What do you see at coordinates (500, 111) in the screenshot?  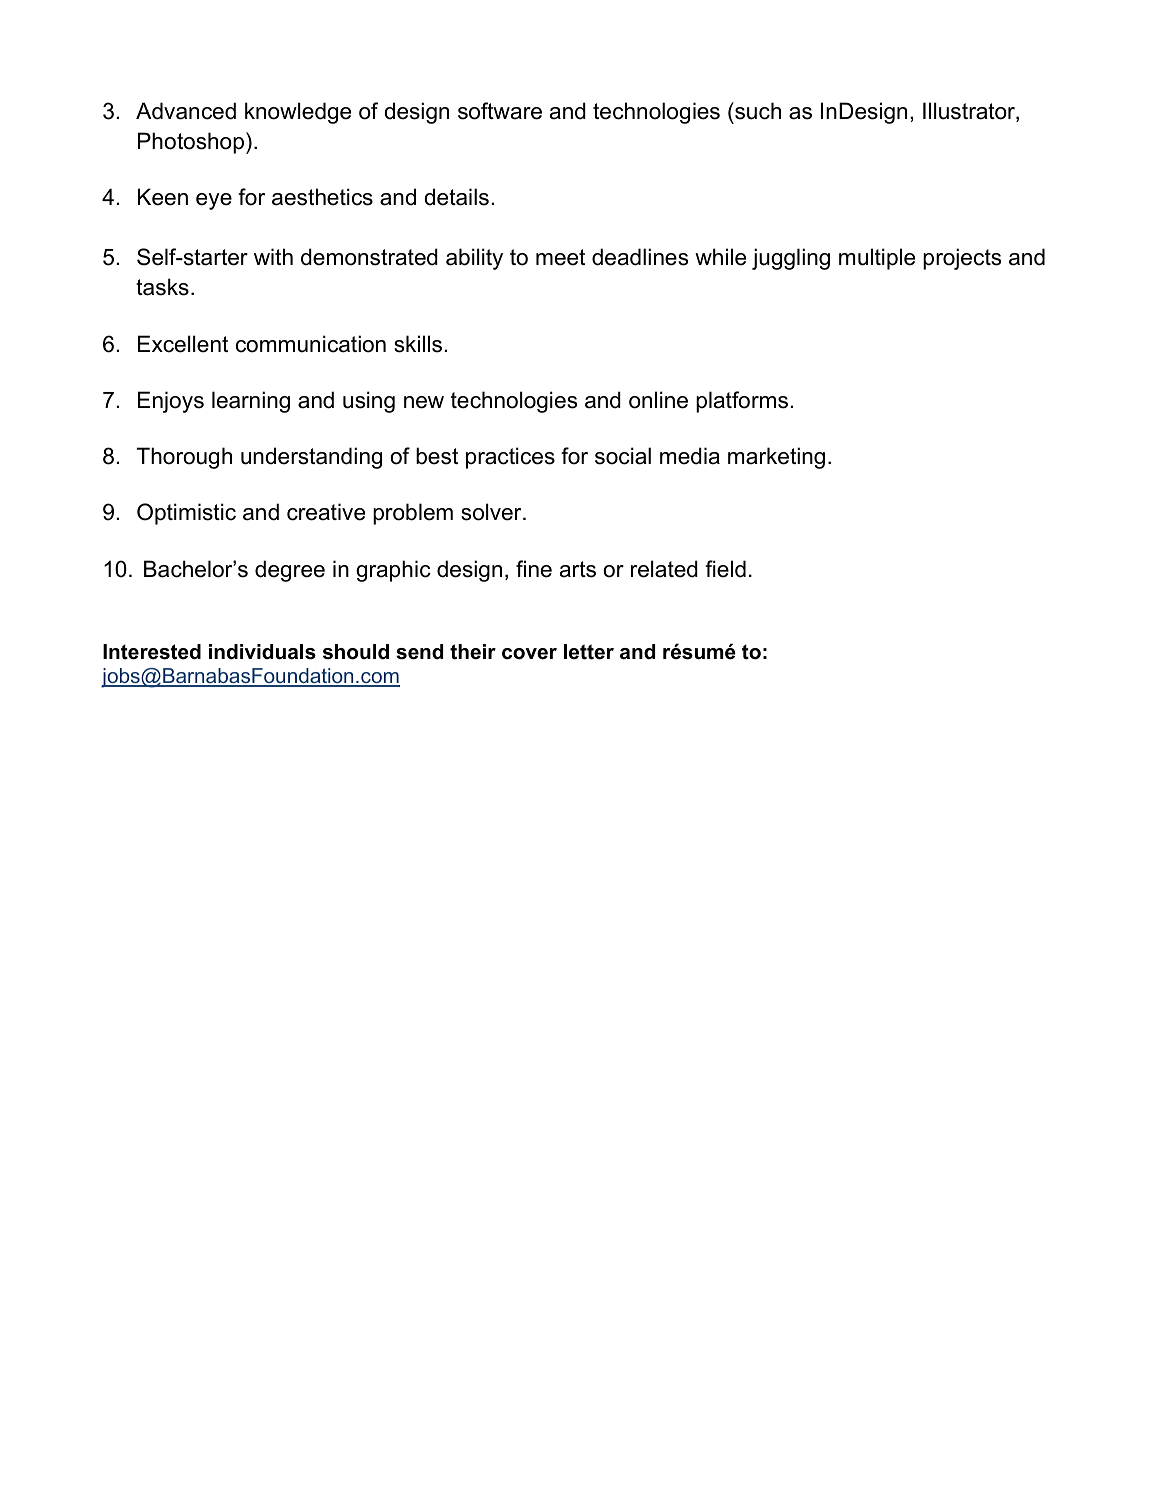 I see `software` at bounding box center [500, 111].
